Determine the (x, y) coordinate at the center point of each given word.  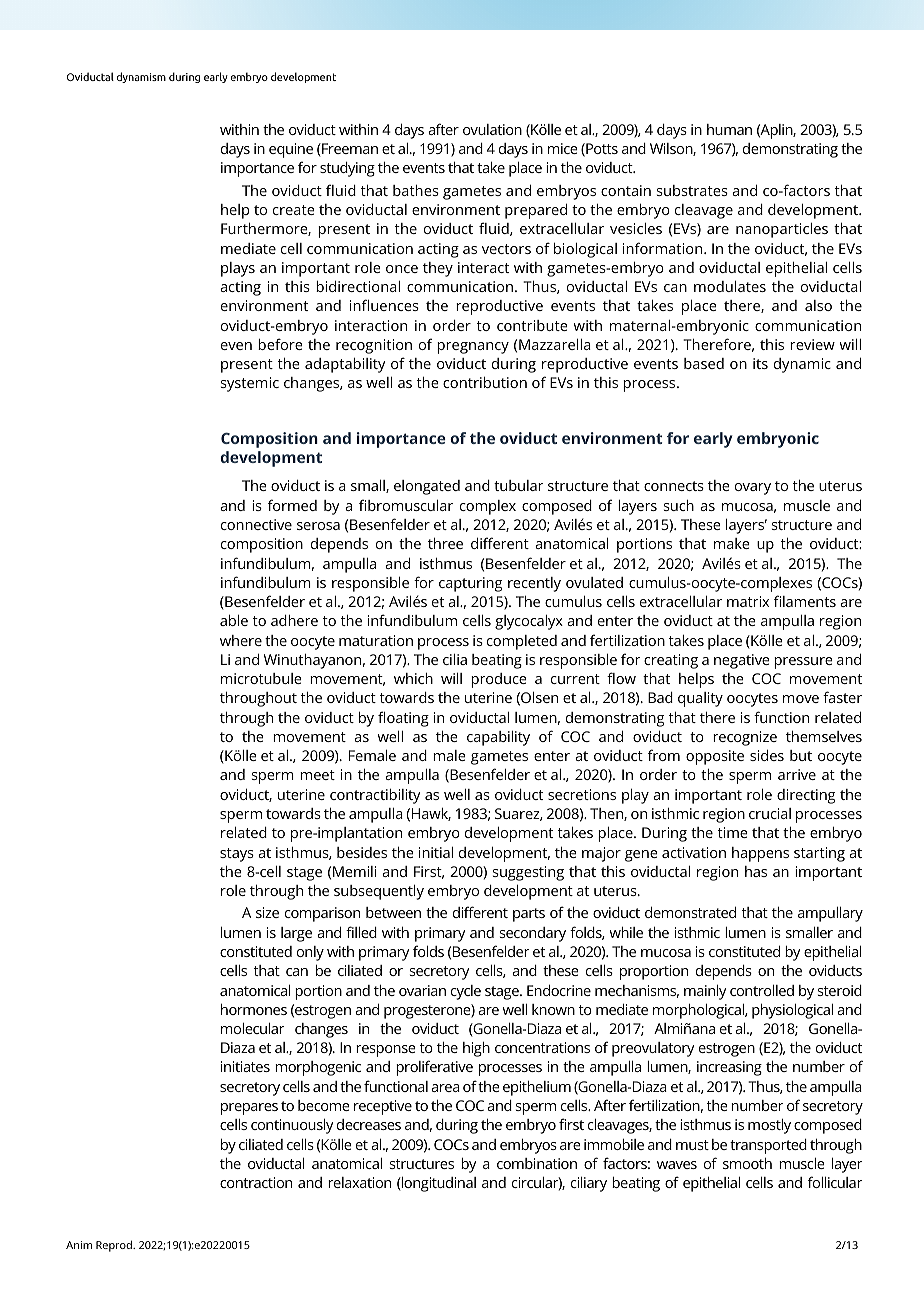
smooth (747, 1163)
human (729, 129)
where (241, 640)
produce (499, 680)
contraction (256, 1182)
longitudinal (438, 1184)
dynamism (141, 77)
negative (742, 661)
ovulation (492, 129)
